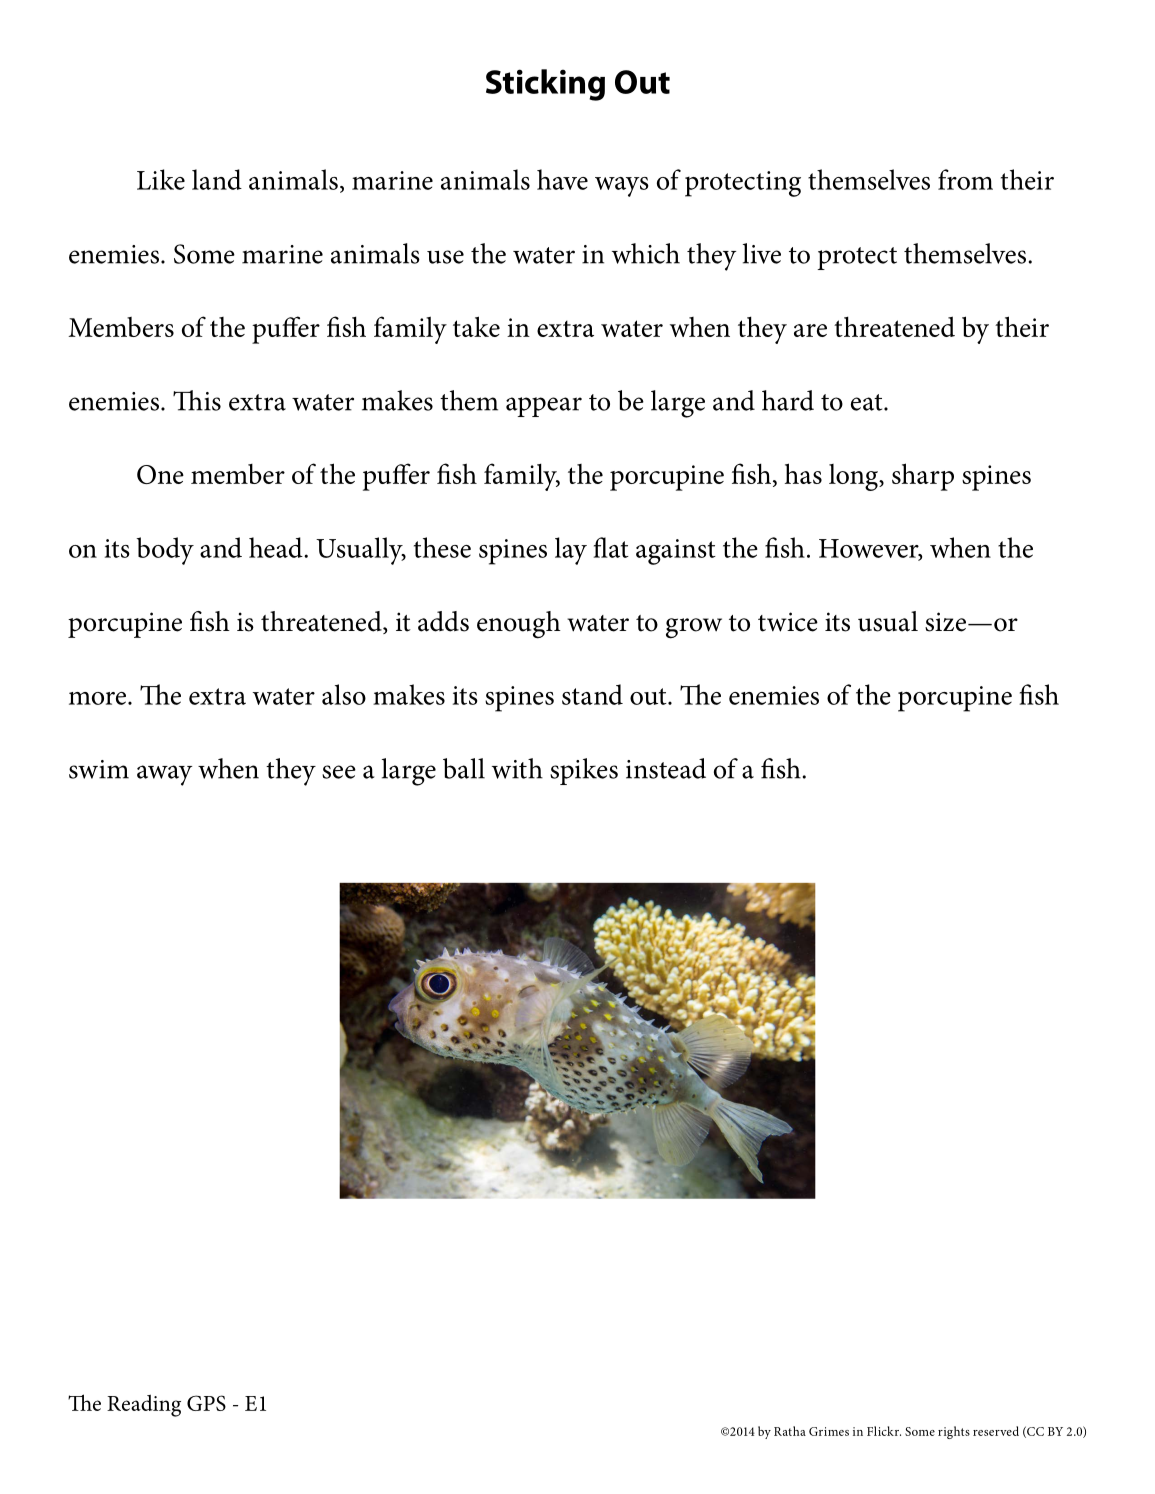 The width and height of the screenshot is (1155, 1494). Describe the element at coordinates (923, 477) in the screenshot. I see `sharp` at that location.
